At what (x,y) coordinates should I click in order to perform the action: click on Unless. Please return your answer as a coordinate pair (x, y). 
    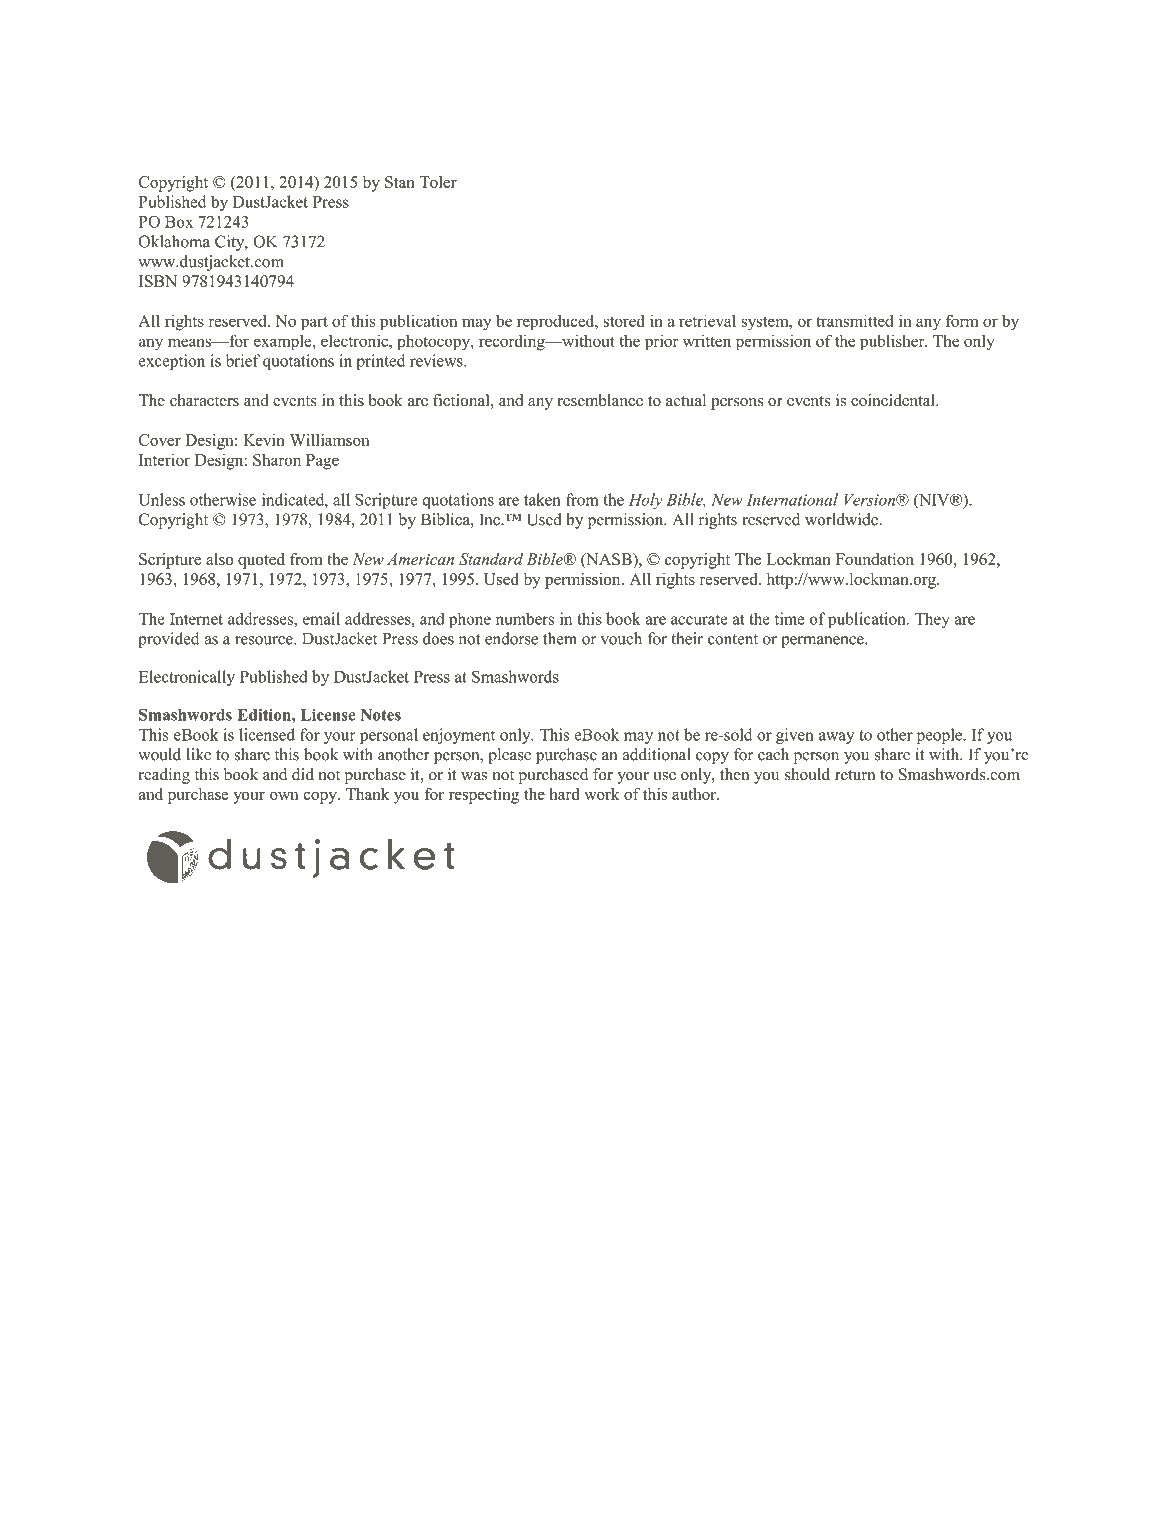
    Looking at the image, I should click on (162, 499).
